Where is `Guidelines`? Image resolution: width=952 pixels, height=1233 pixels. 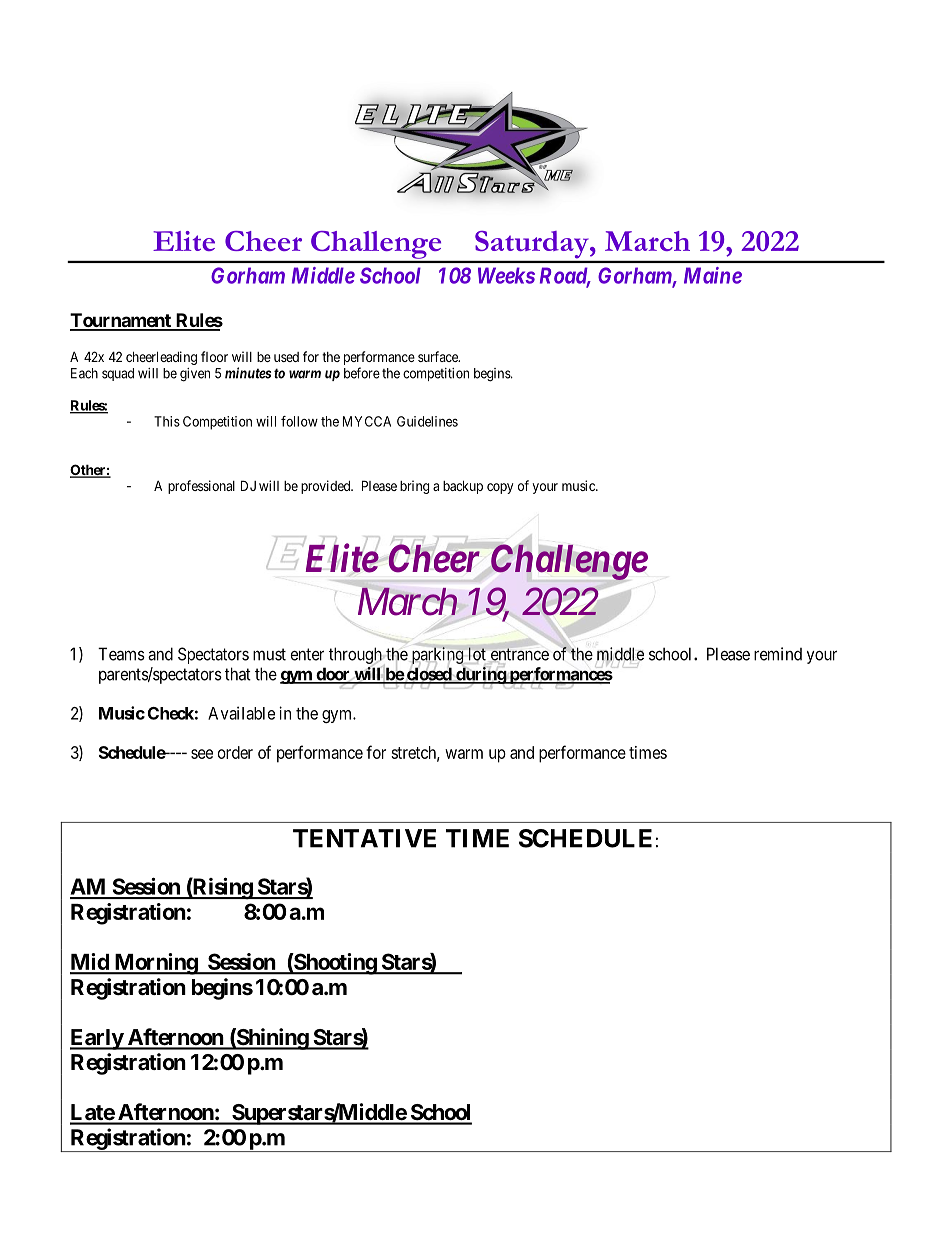
Guidelines is located at coordinates (427, 421).
